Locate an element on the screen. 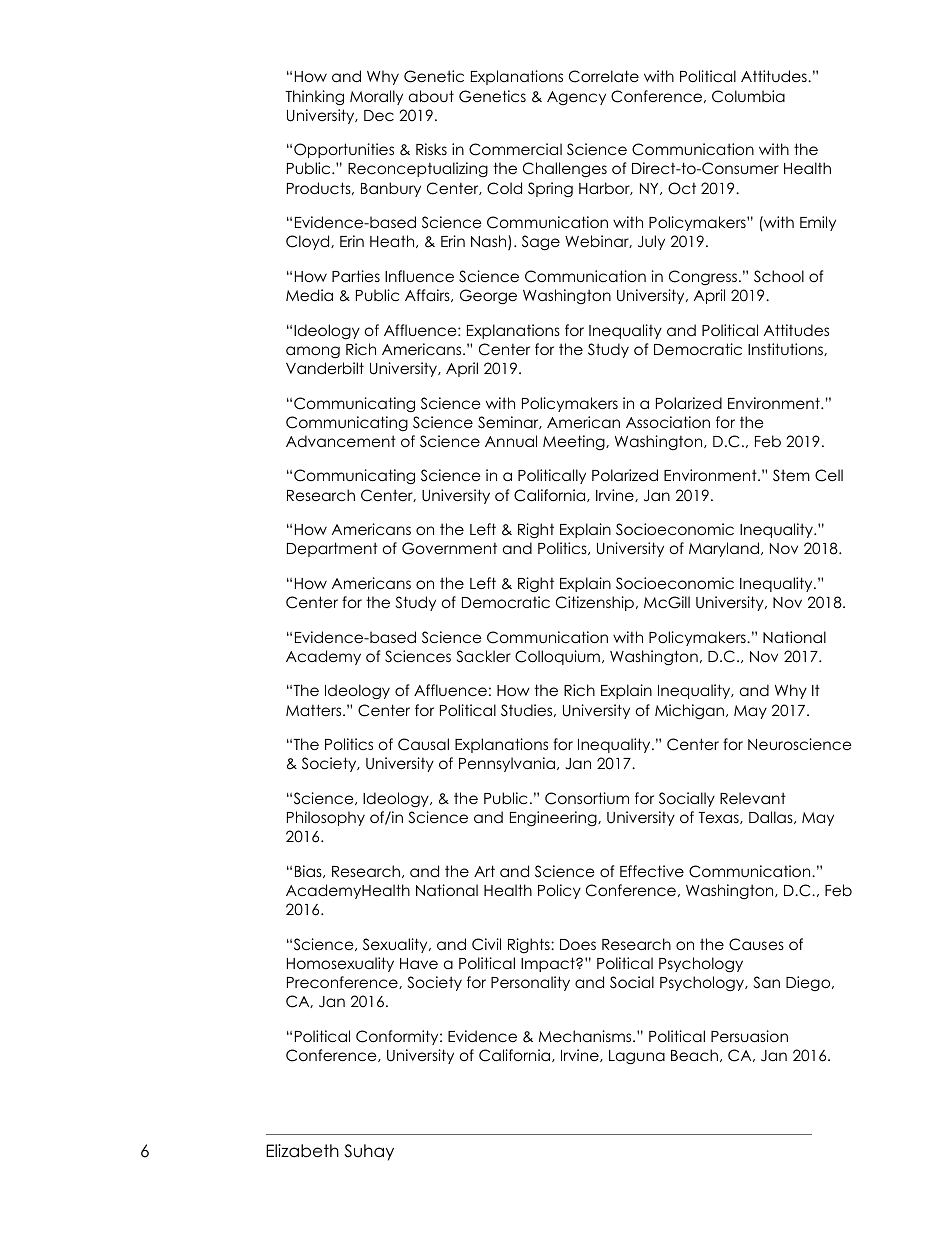 This screenshot has width=952, height=1233. Dallas is located at coordinates (772, 817).
